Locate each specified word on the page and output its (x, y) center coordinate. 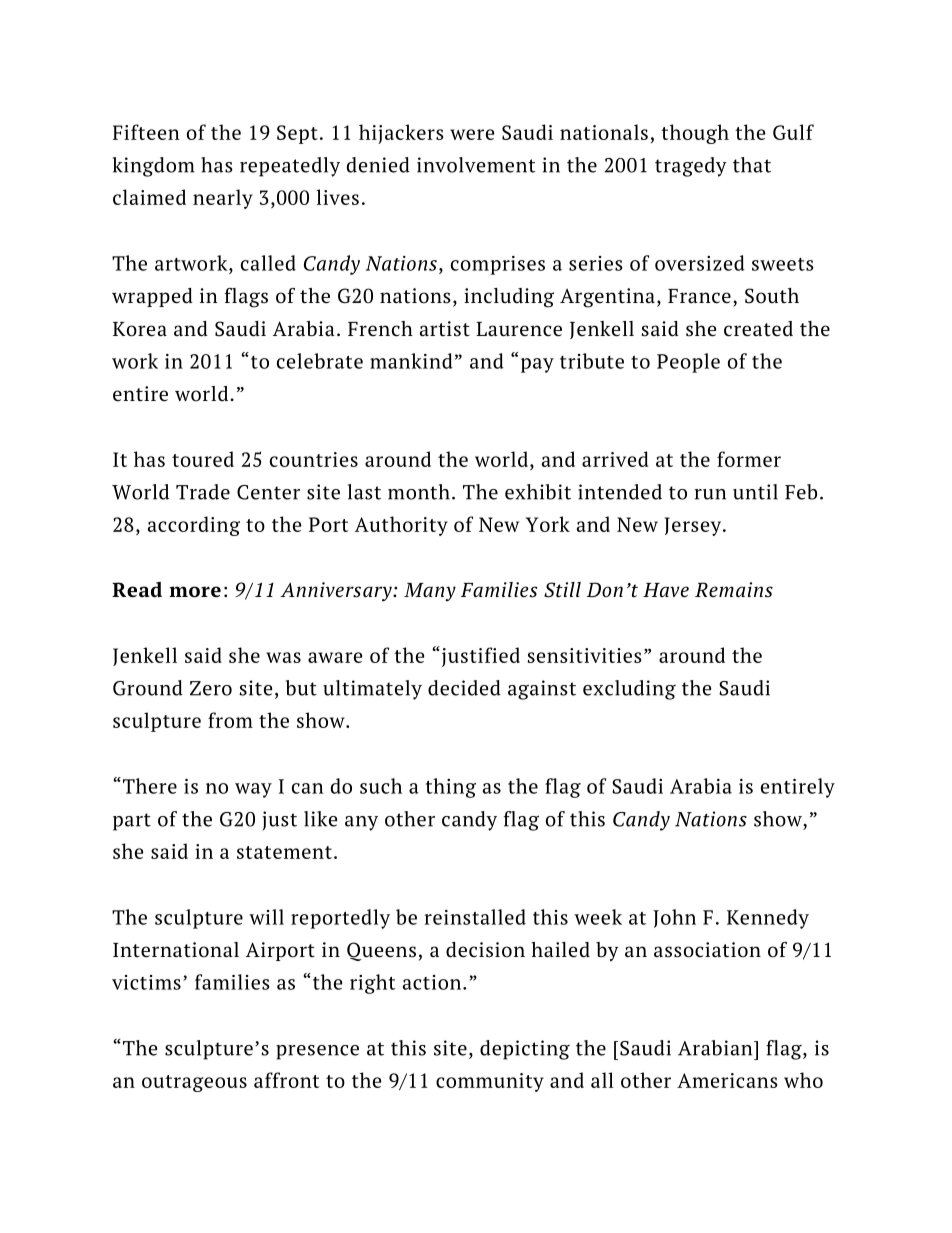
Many (430, 592)
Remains (734, 590)
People (688, 363)
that (752, 165)
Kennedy (768, 919)
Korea (140, 329)
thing (451, 788)
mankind (411, 361)
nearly (223, 199)
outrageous (194, 1083)
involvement (476, 165)
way (253, 790)
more (195, 592)
